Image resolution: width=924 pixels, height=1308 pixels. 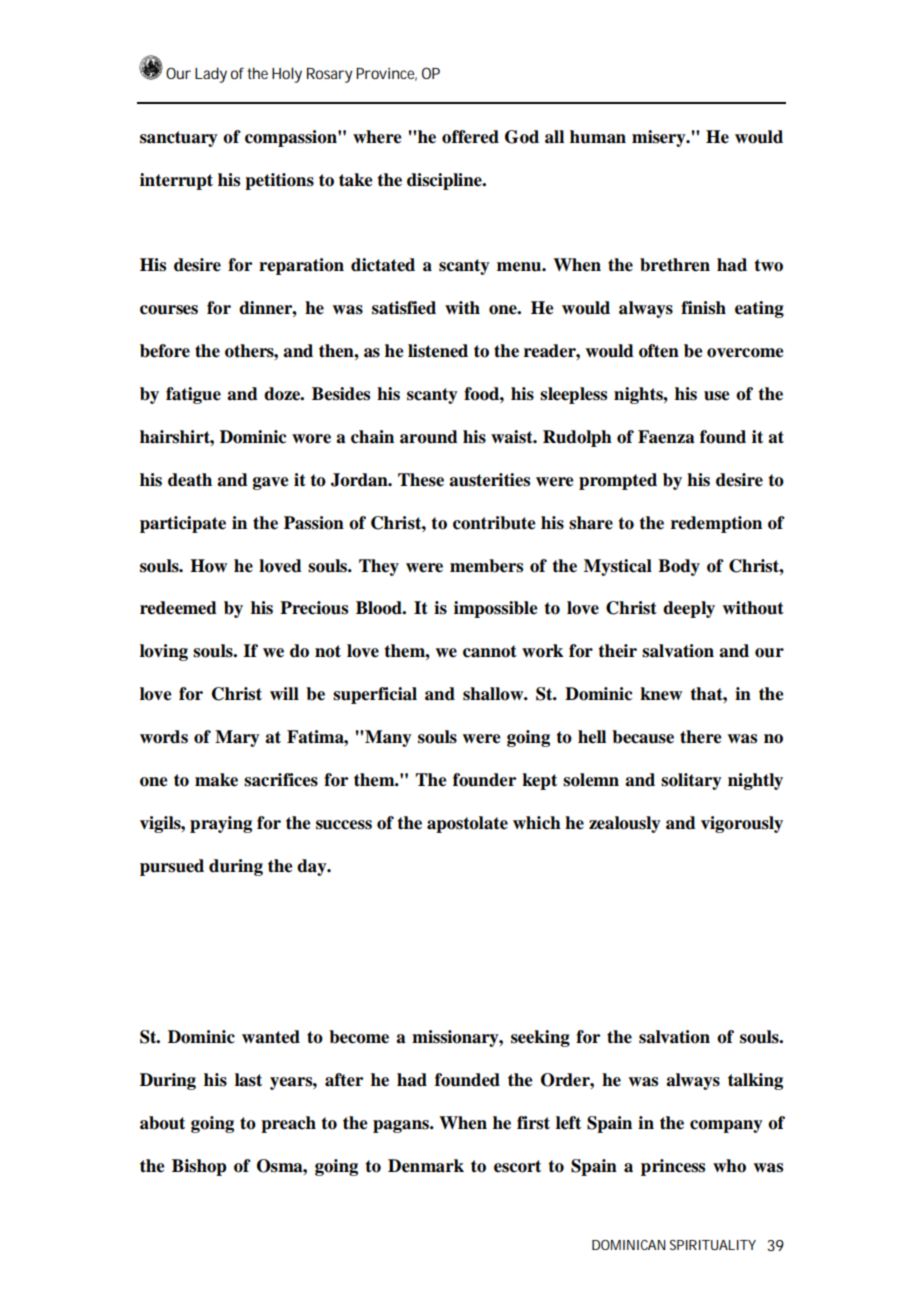 I want to click on cannot, so click(x=490, y=651).
